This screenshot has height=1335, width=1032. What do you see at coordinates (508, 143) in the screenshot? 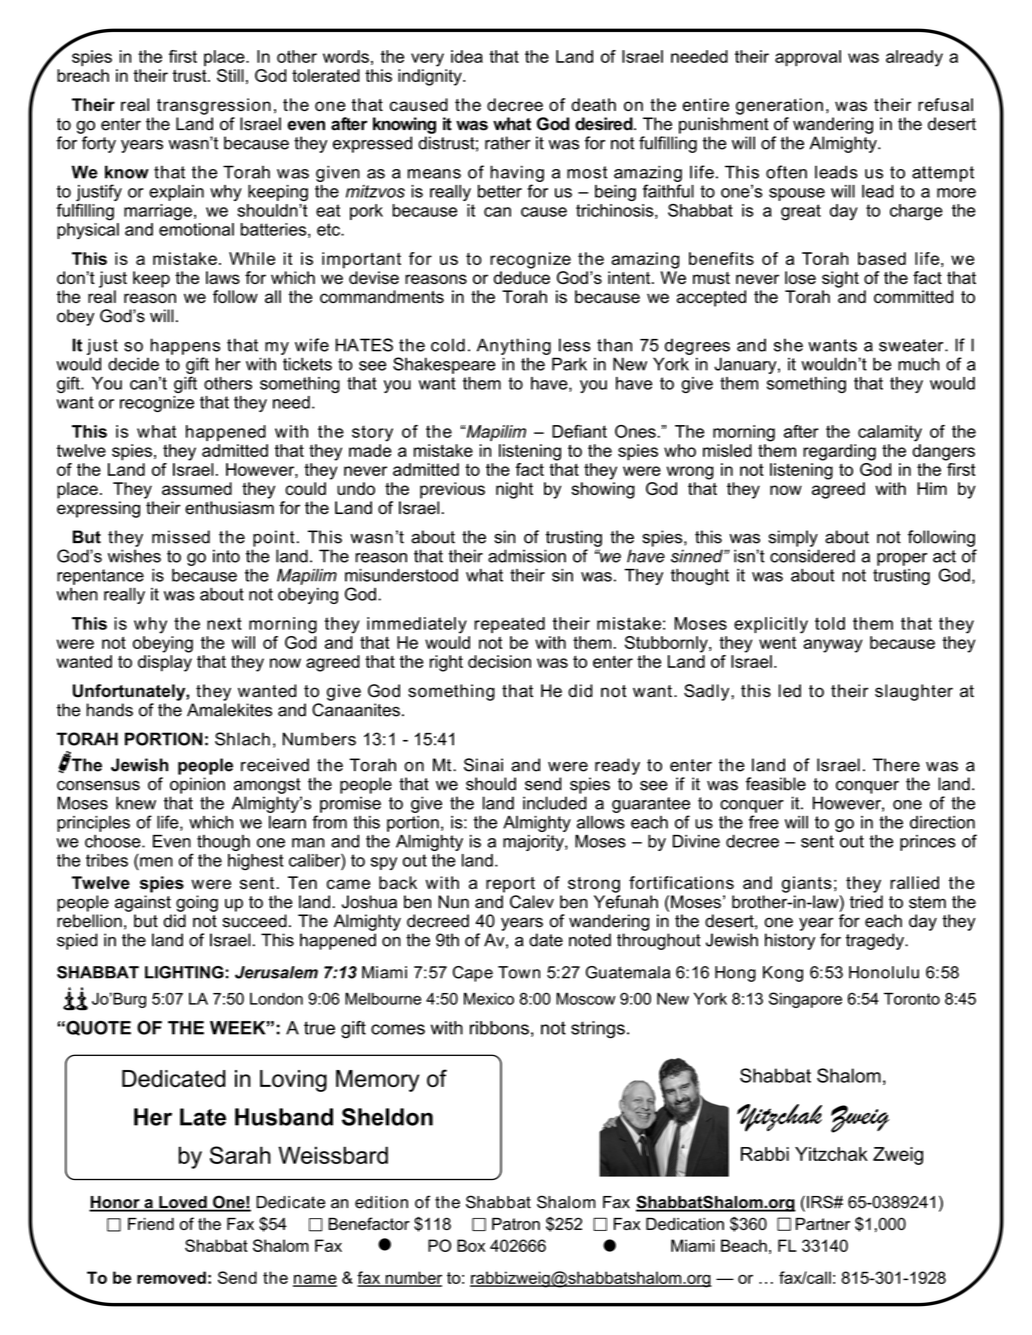
I see `rather` at bounding box center [508, 143].
